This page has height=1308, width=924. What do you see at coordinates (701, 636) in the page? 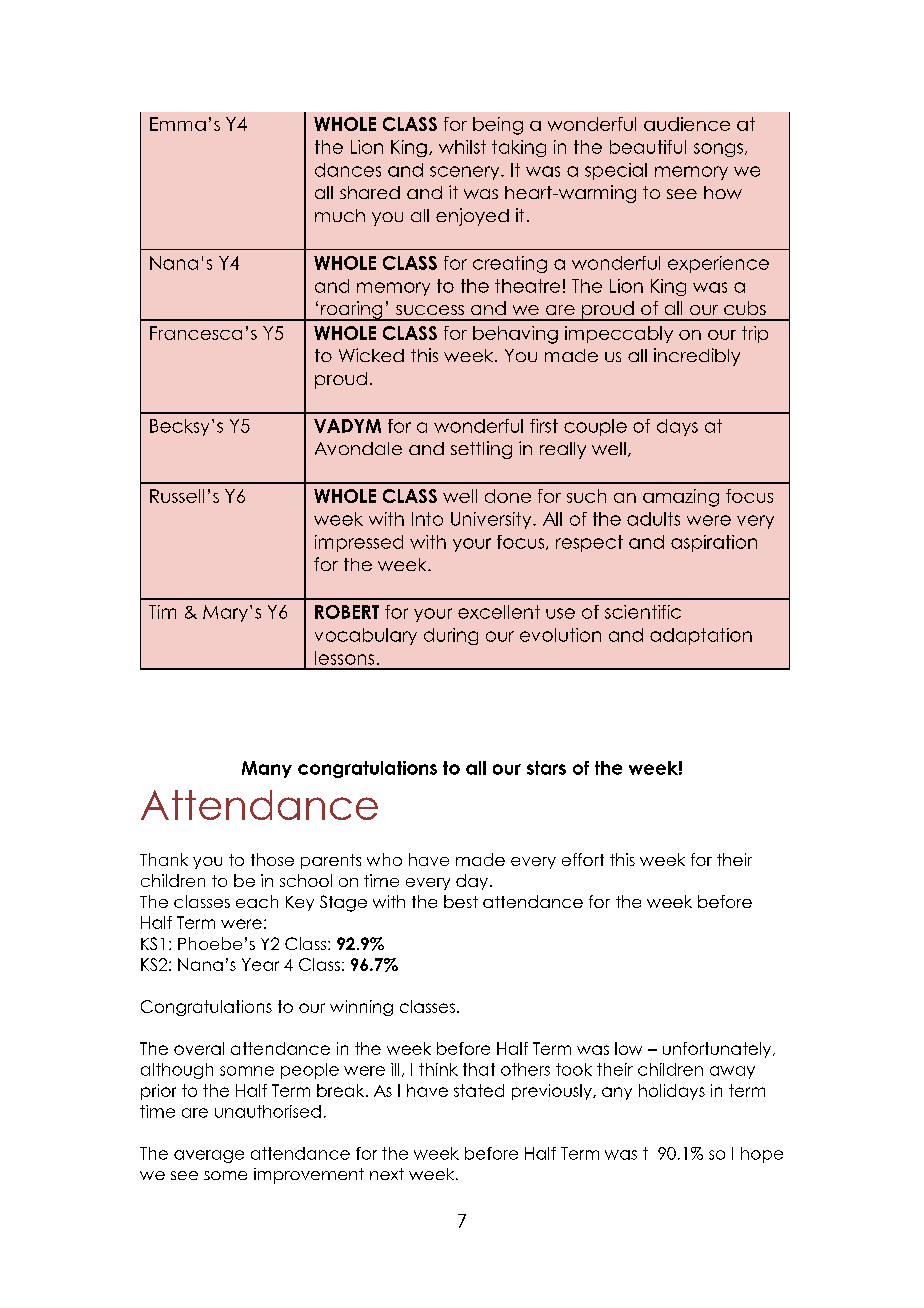
I see `adaptation` at bounding box center [701, 636].
